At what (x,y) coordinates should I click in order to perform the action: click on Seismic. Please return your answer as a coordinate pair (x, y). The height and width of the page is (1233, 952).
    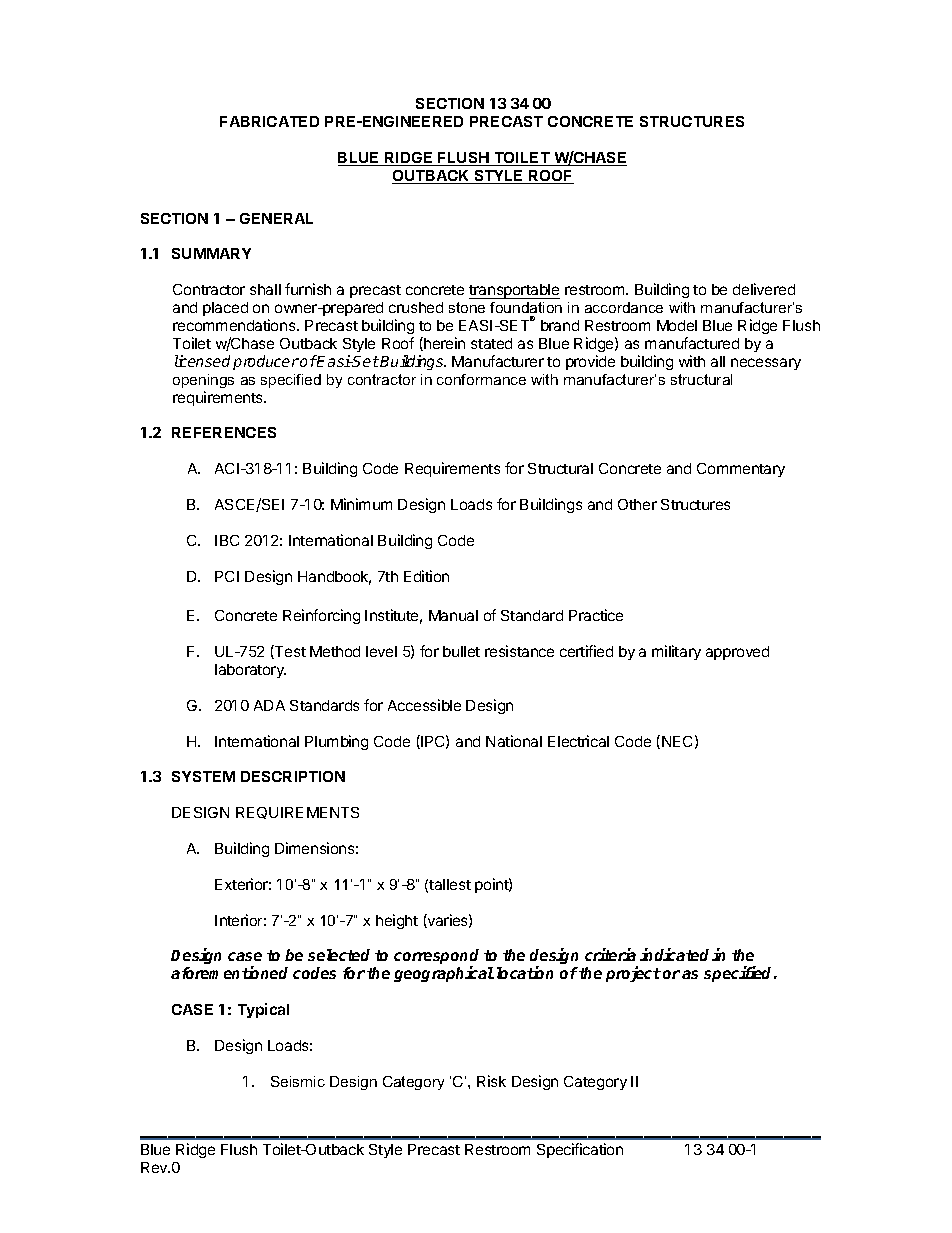
    Looking at the image, I should click on (298, 1081).
